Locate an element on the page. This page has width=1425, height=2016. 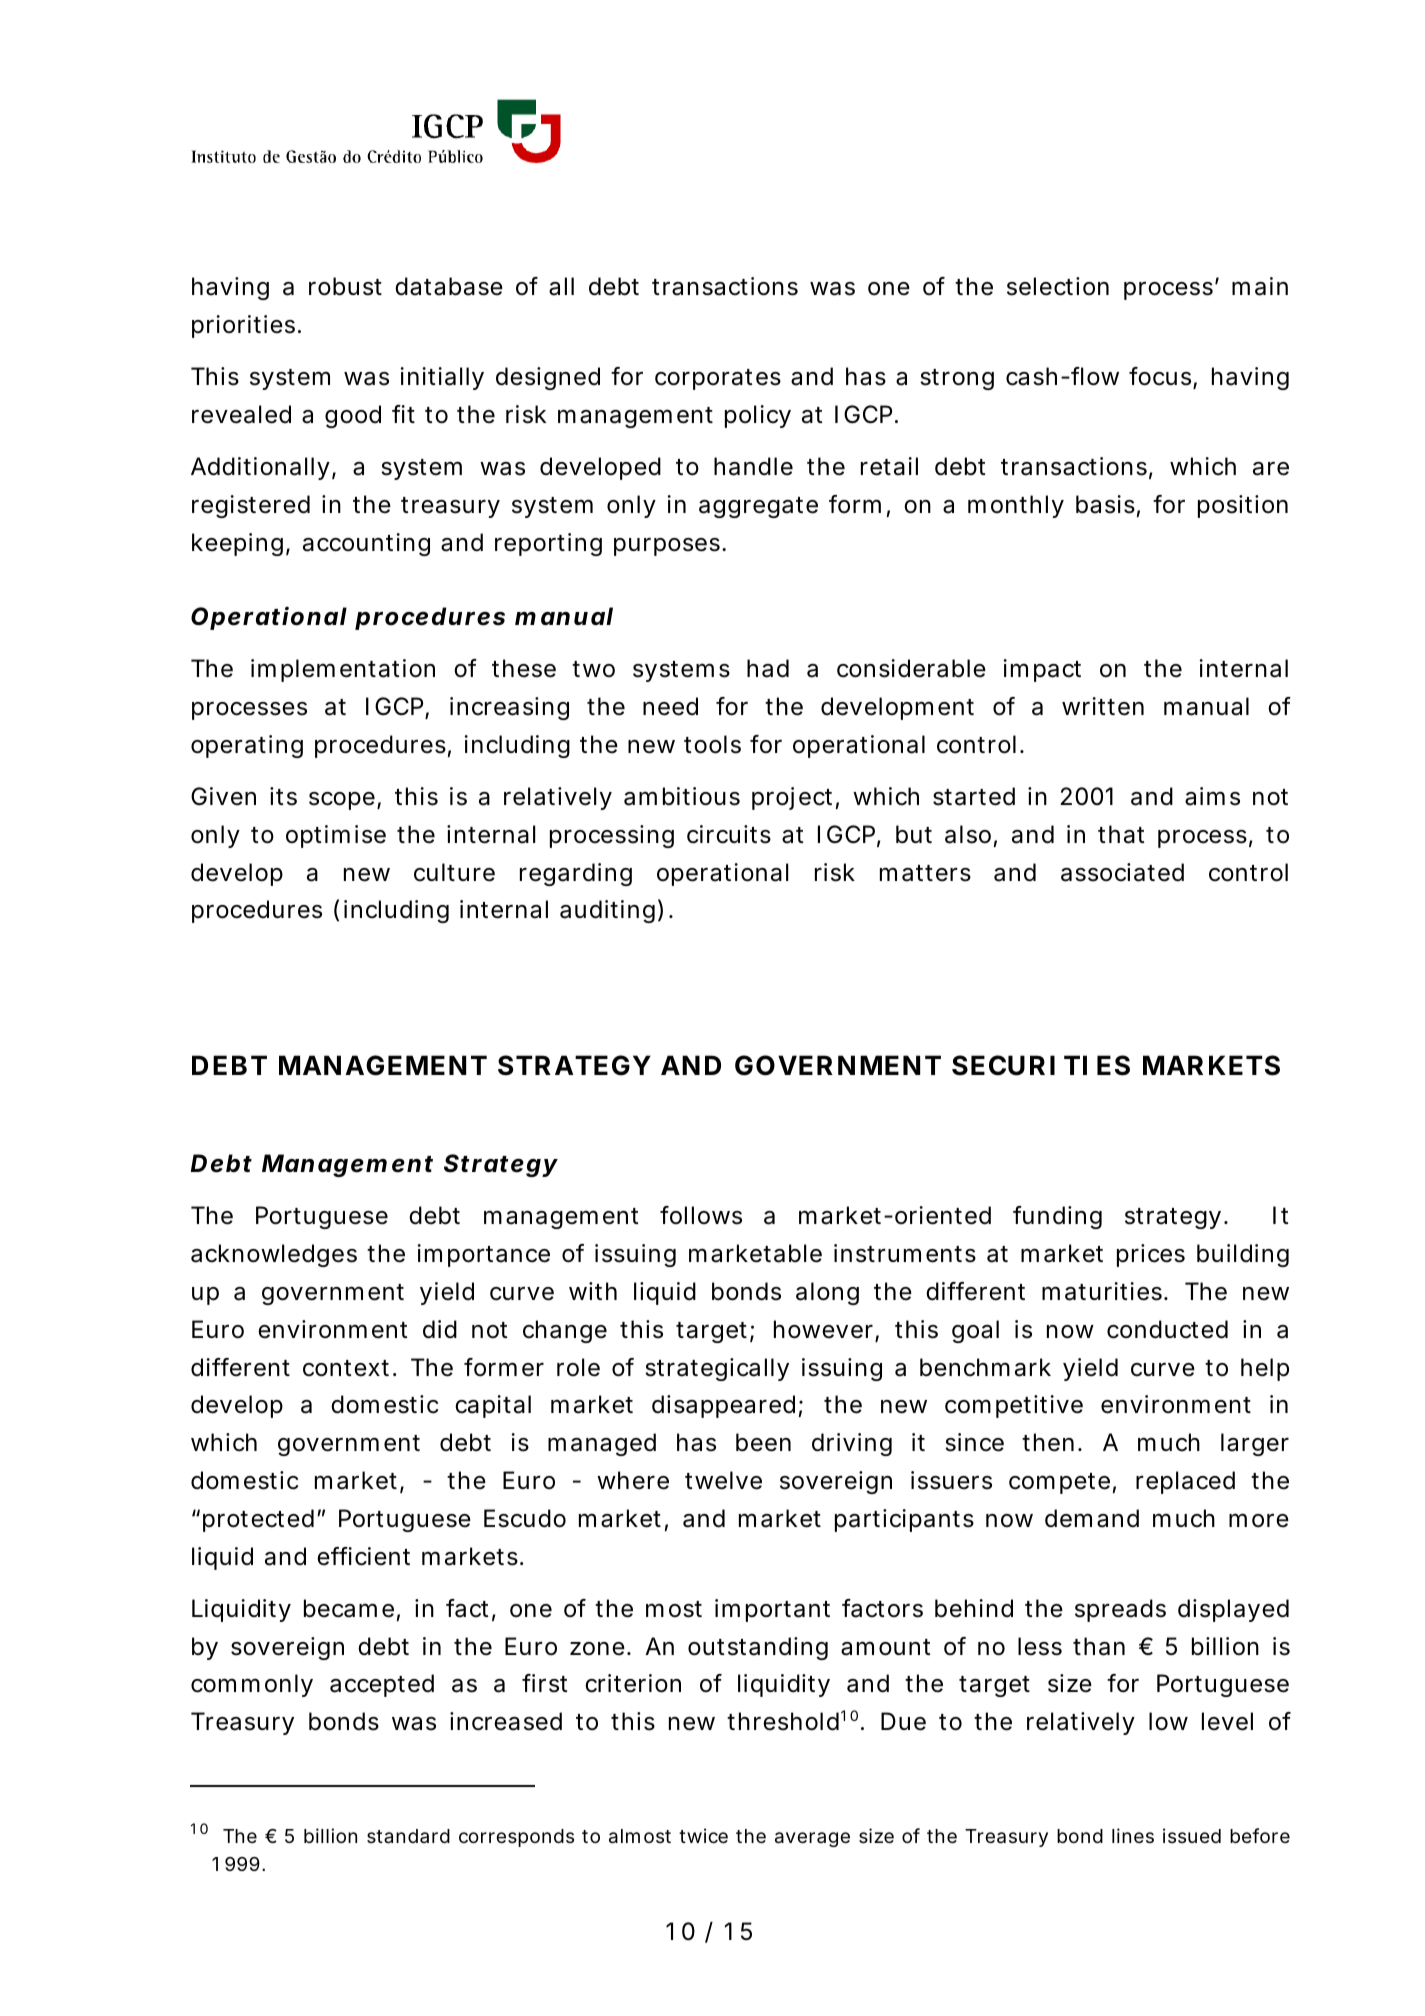
focus is located at coordinates (1160, 376).
